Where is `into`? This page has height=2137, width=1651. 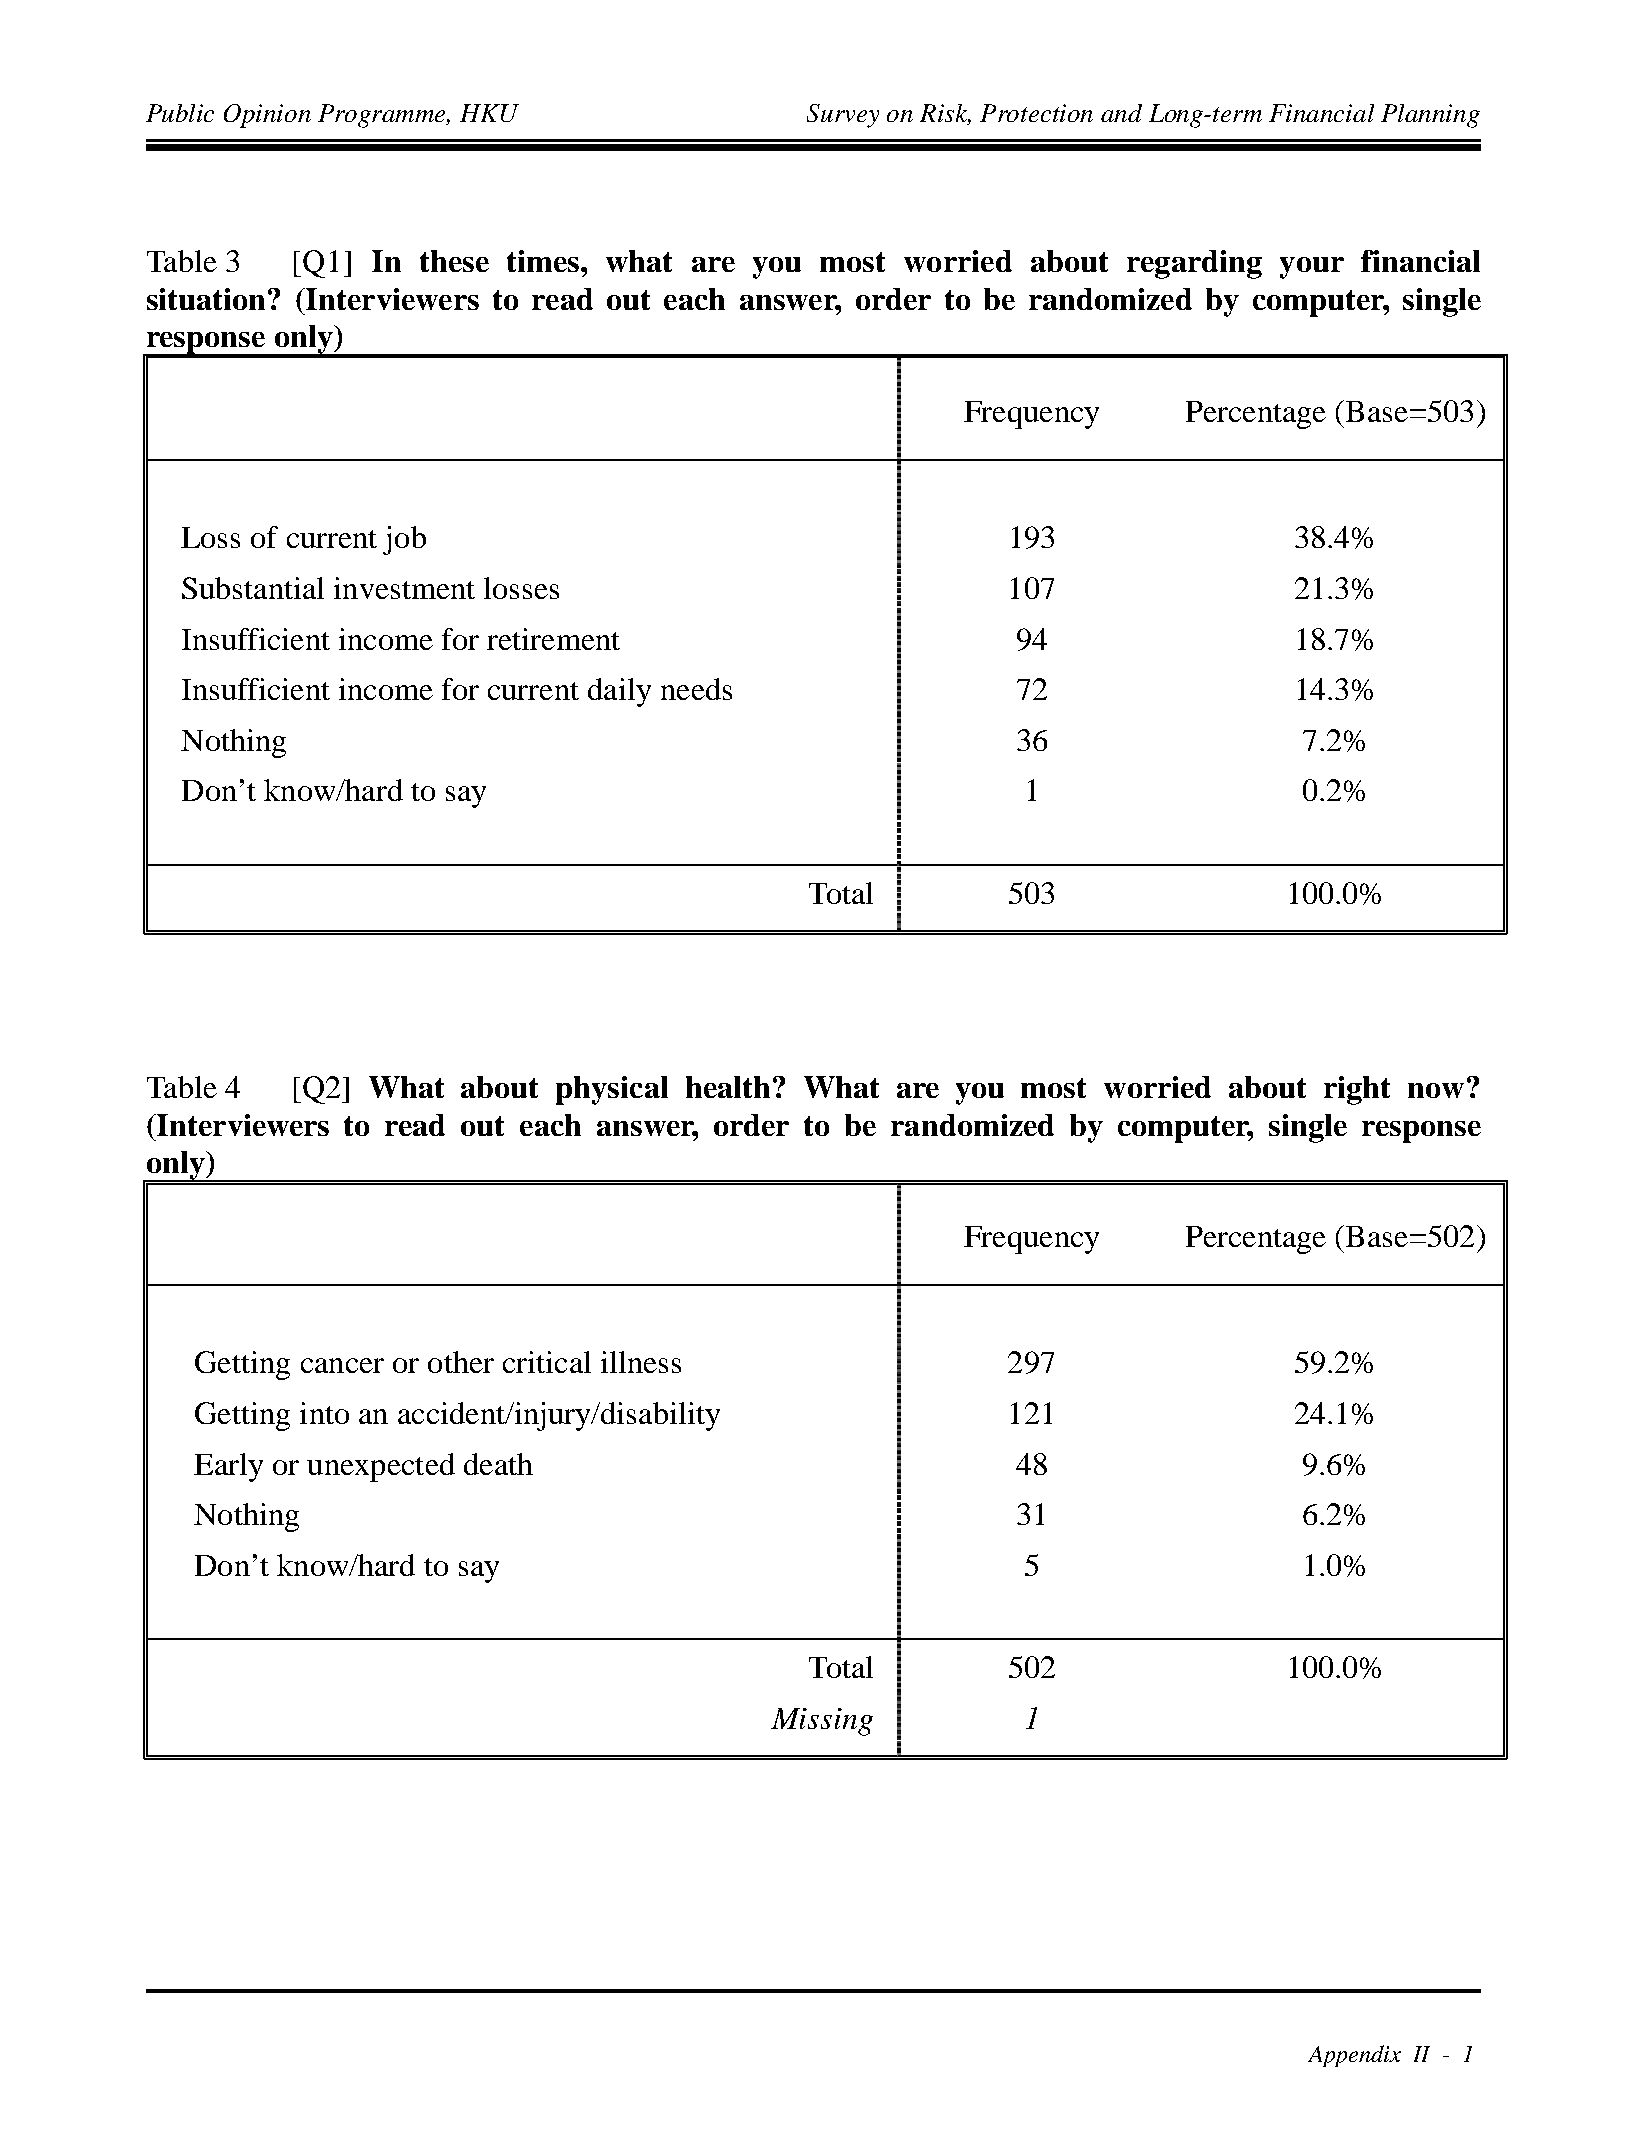 into is located at coordinates (324, 1413).
